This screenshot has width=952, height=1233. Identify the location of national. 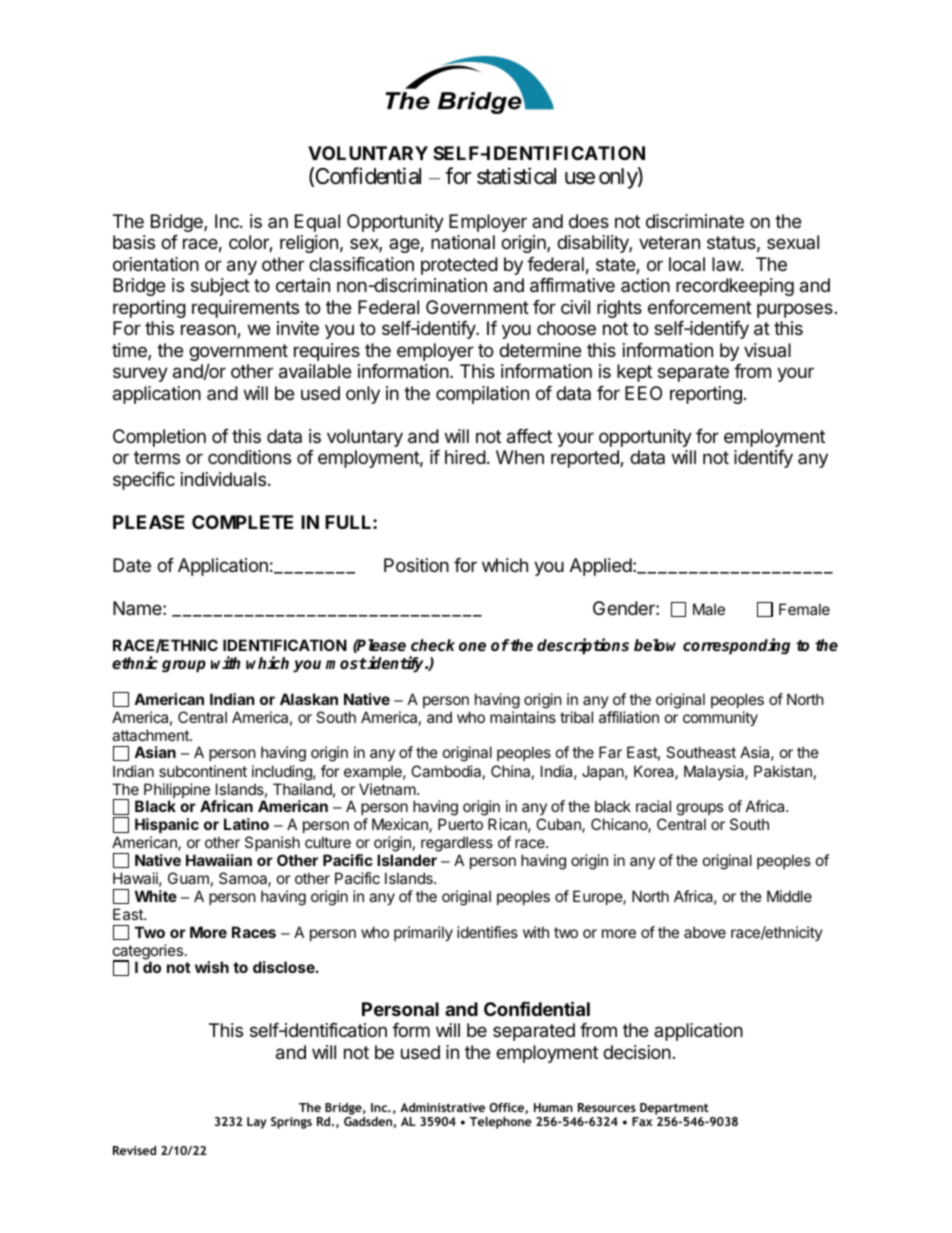
(463, 242).
